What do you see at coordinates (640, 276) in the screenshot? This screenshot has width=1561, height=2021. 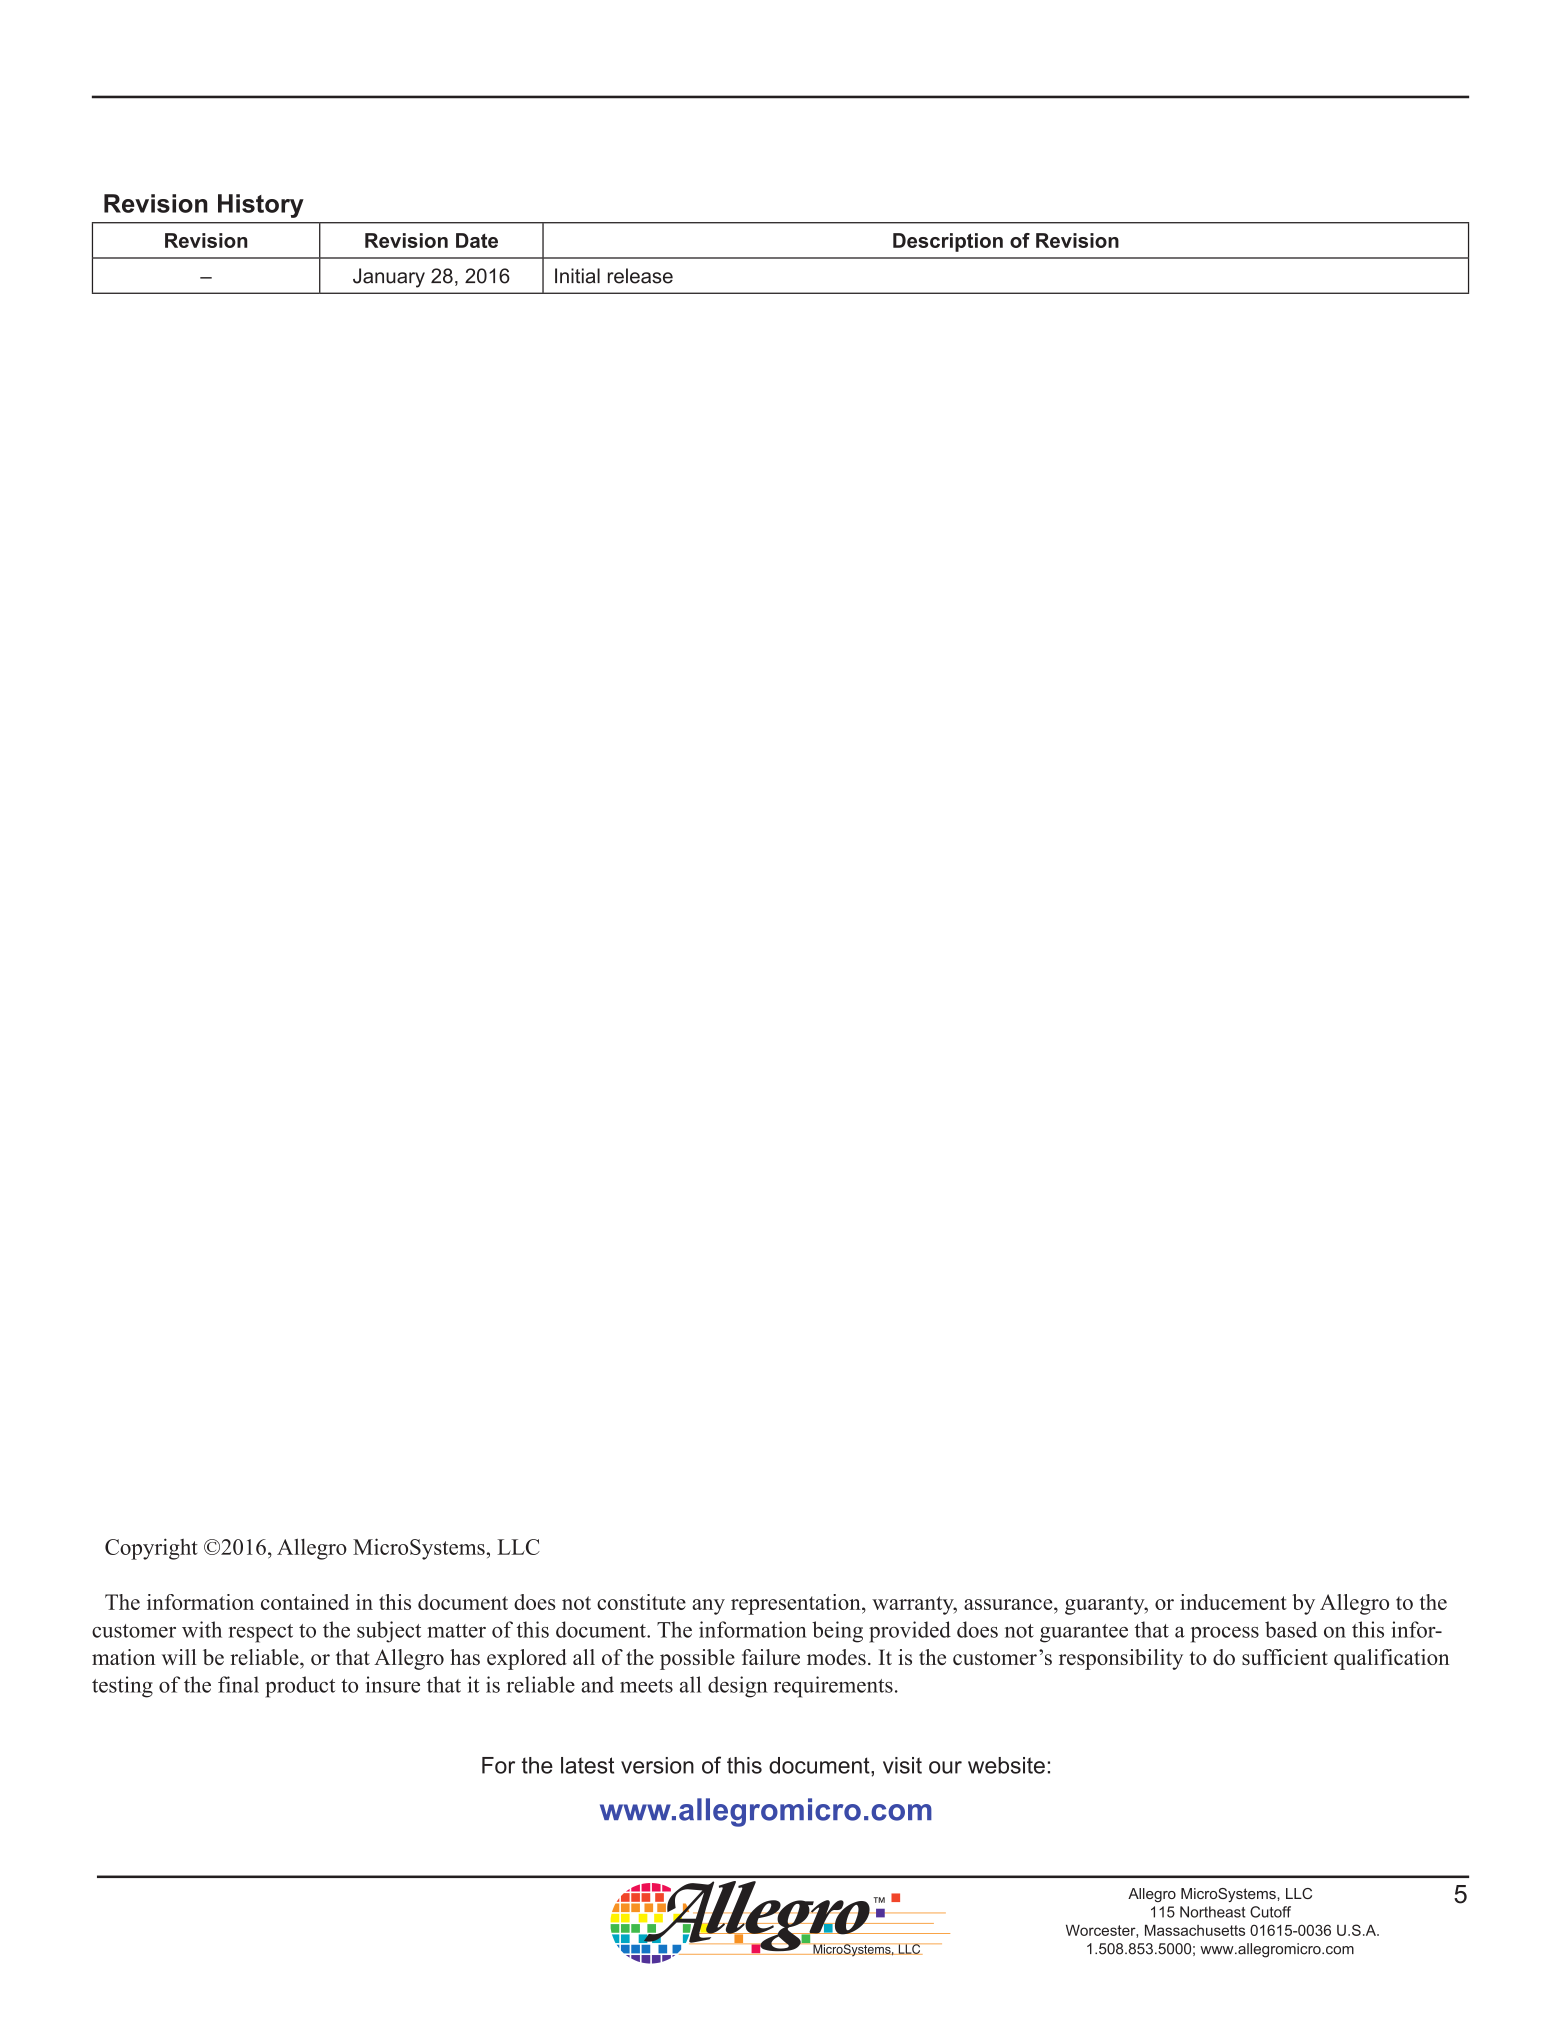 I see `release` at bounding box center [640, 276].
